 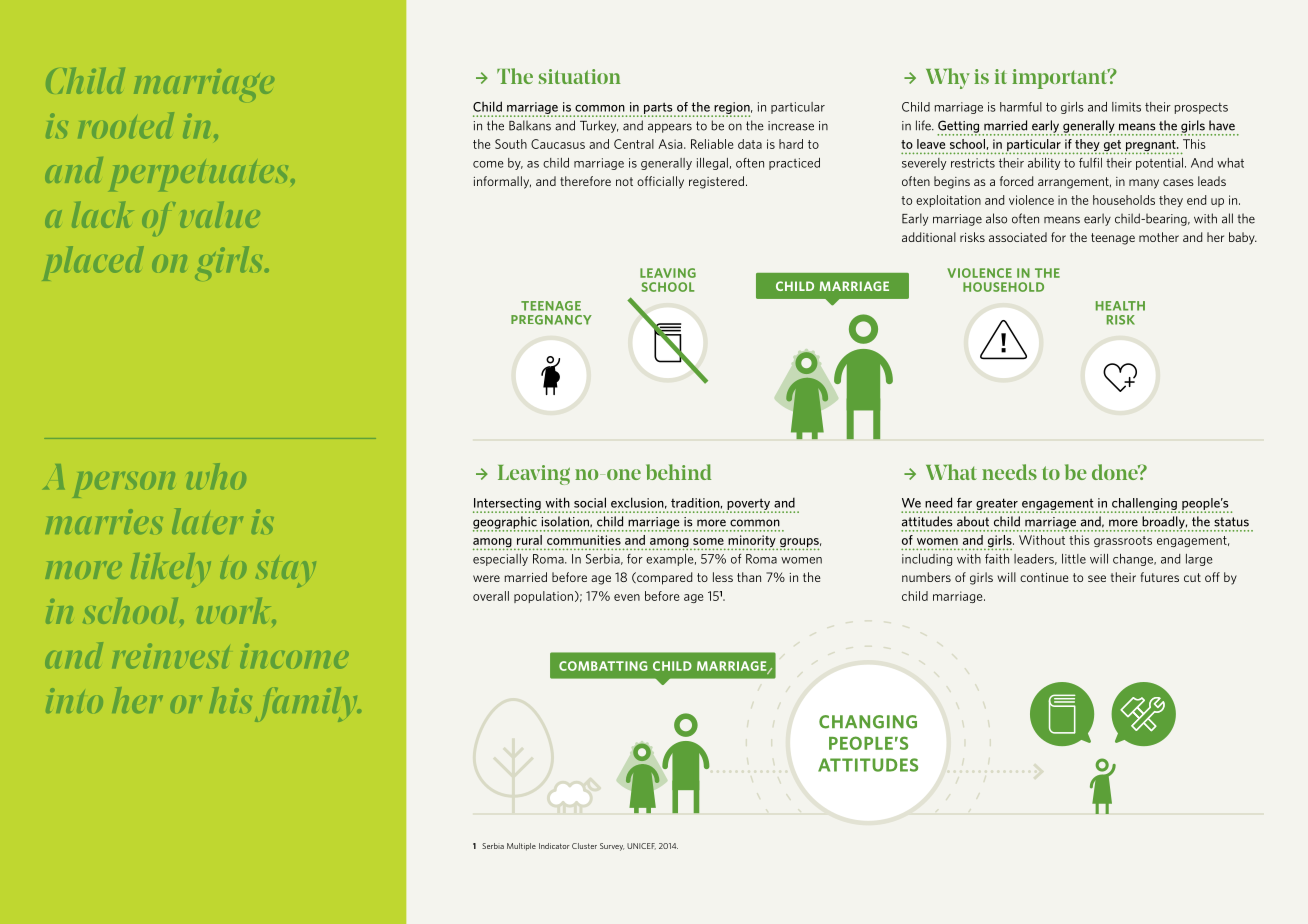 I want to click on done, so click(x=1116, y=472).
